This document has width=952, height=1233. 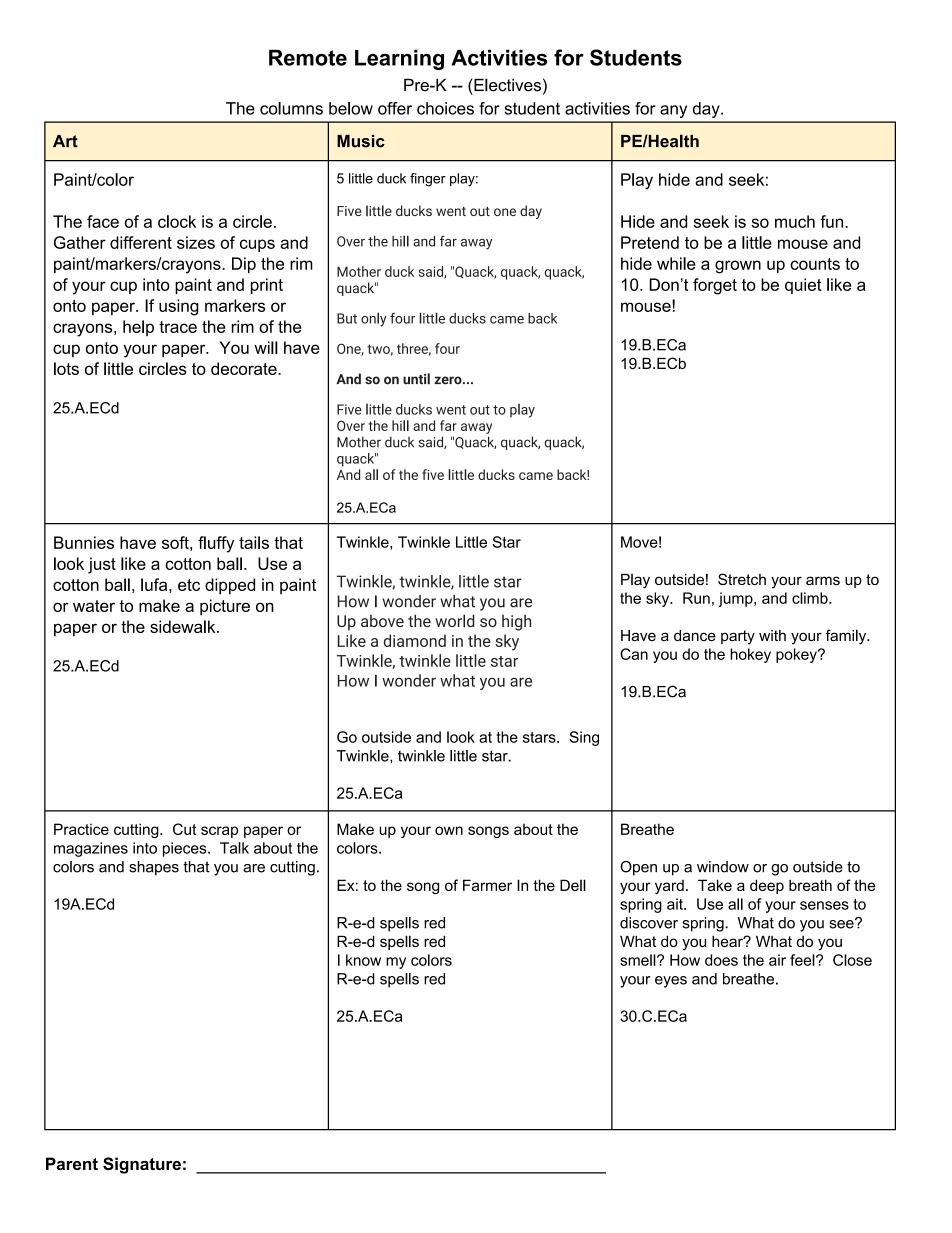 What do you see at coordinates (142, 1165) in the document?
I see `Signature` at bounding box center [142, 1165].
